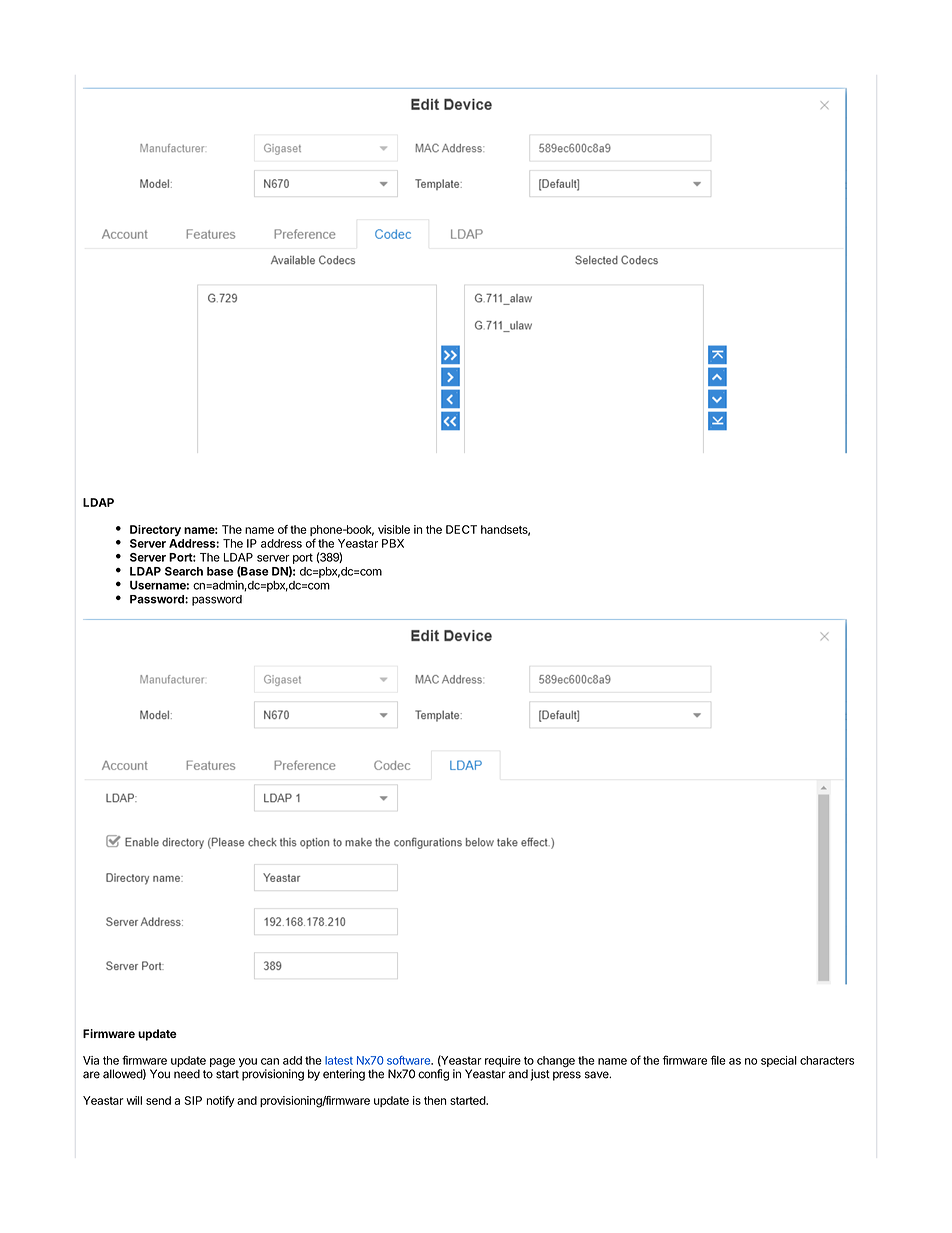  I want to click on need, so click(187, 1074).
